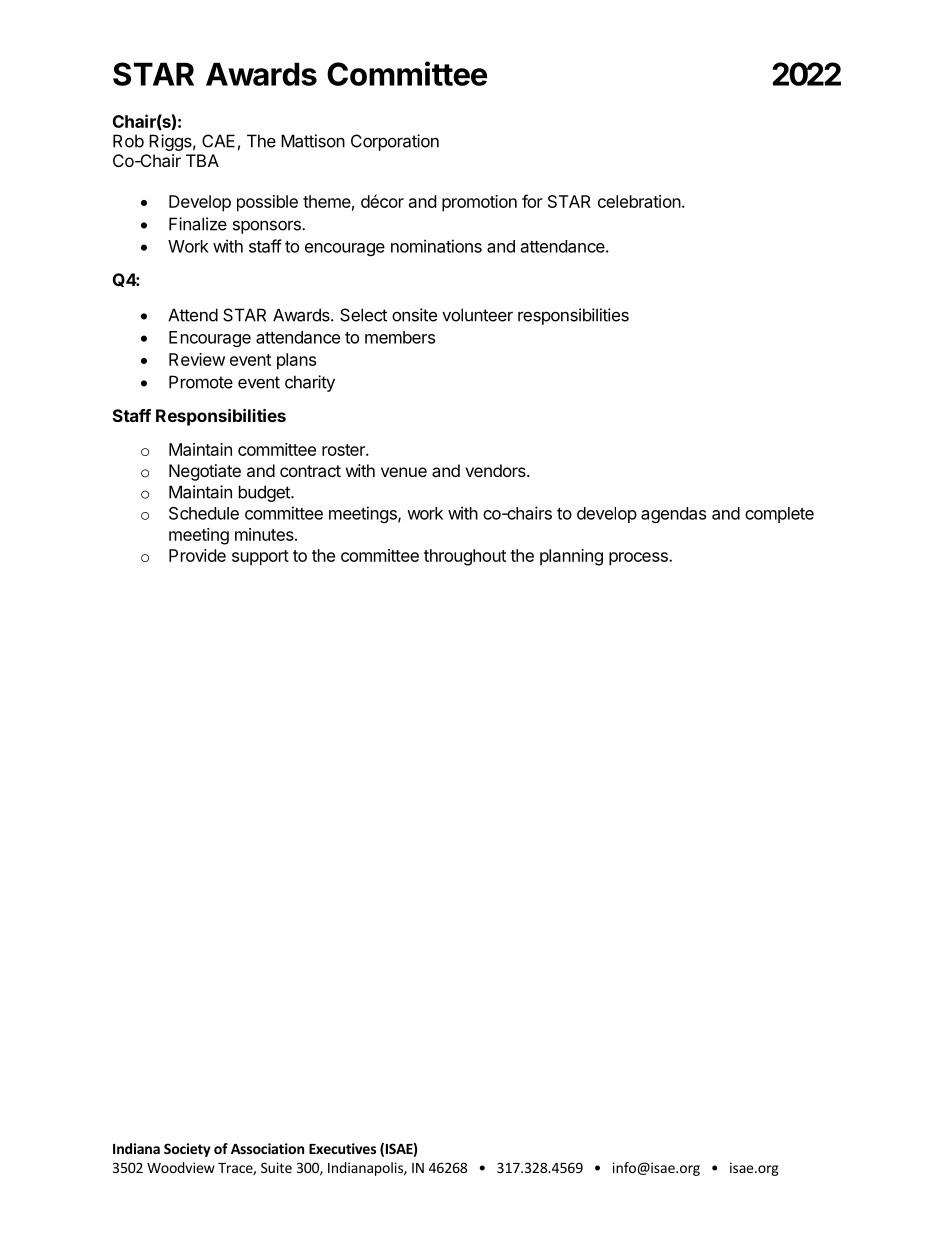 The width and height of the document is (952, 1233). What do you see at coordinates (267, 1148) in the document?
I see `Association` at bounding box center [267, 1148].
